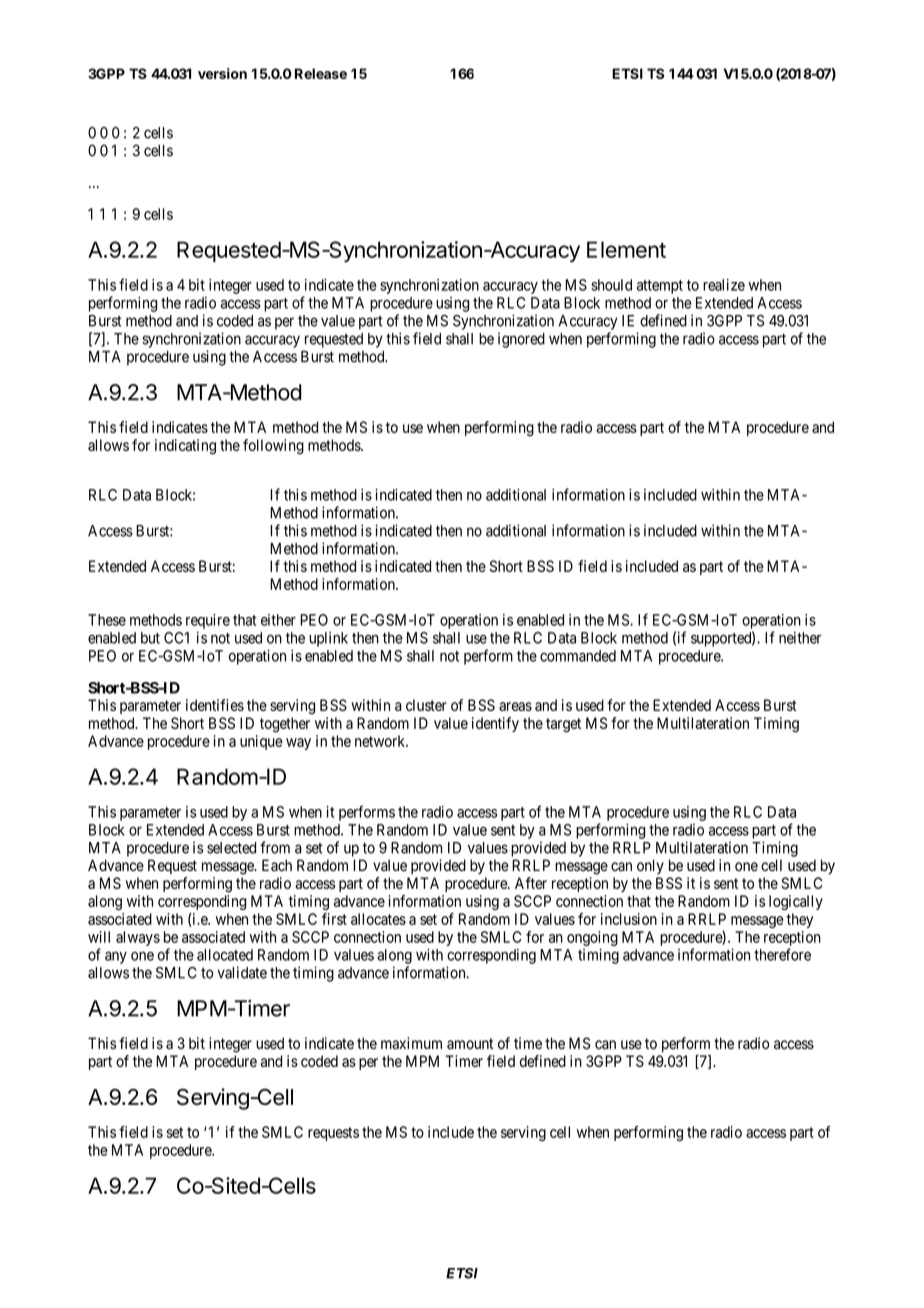 The height and width of the screenshot is (1308, 924). Describe the element at coordinates (328, 639) in the screenshot. I see `uplink` at that location.
